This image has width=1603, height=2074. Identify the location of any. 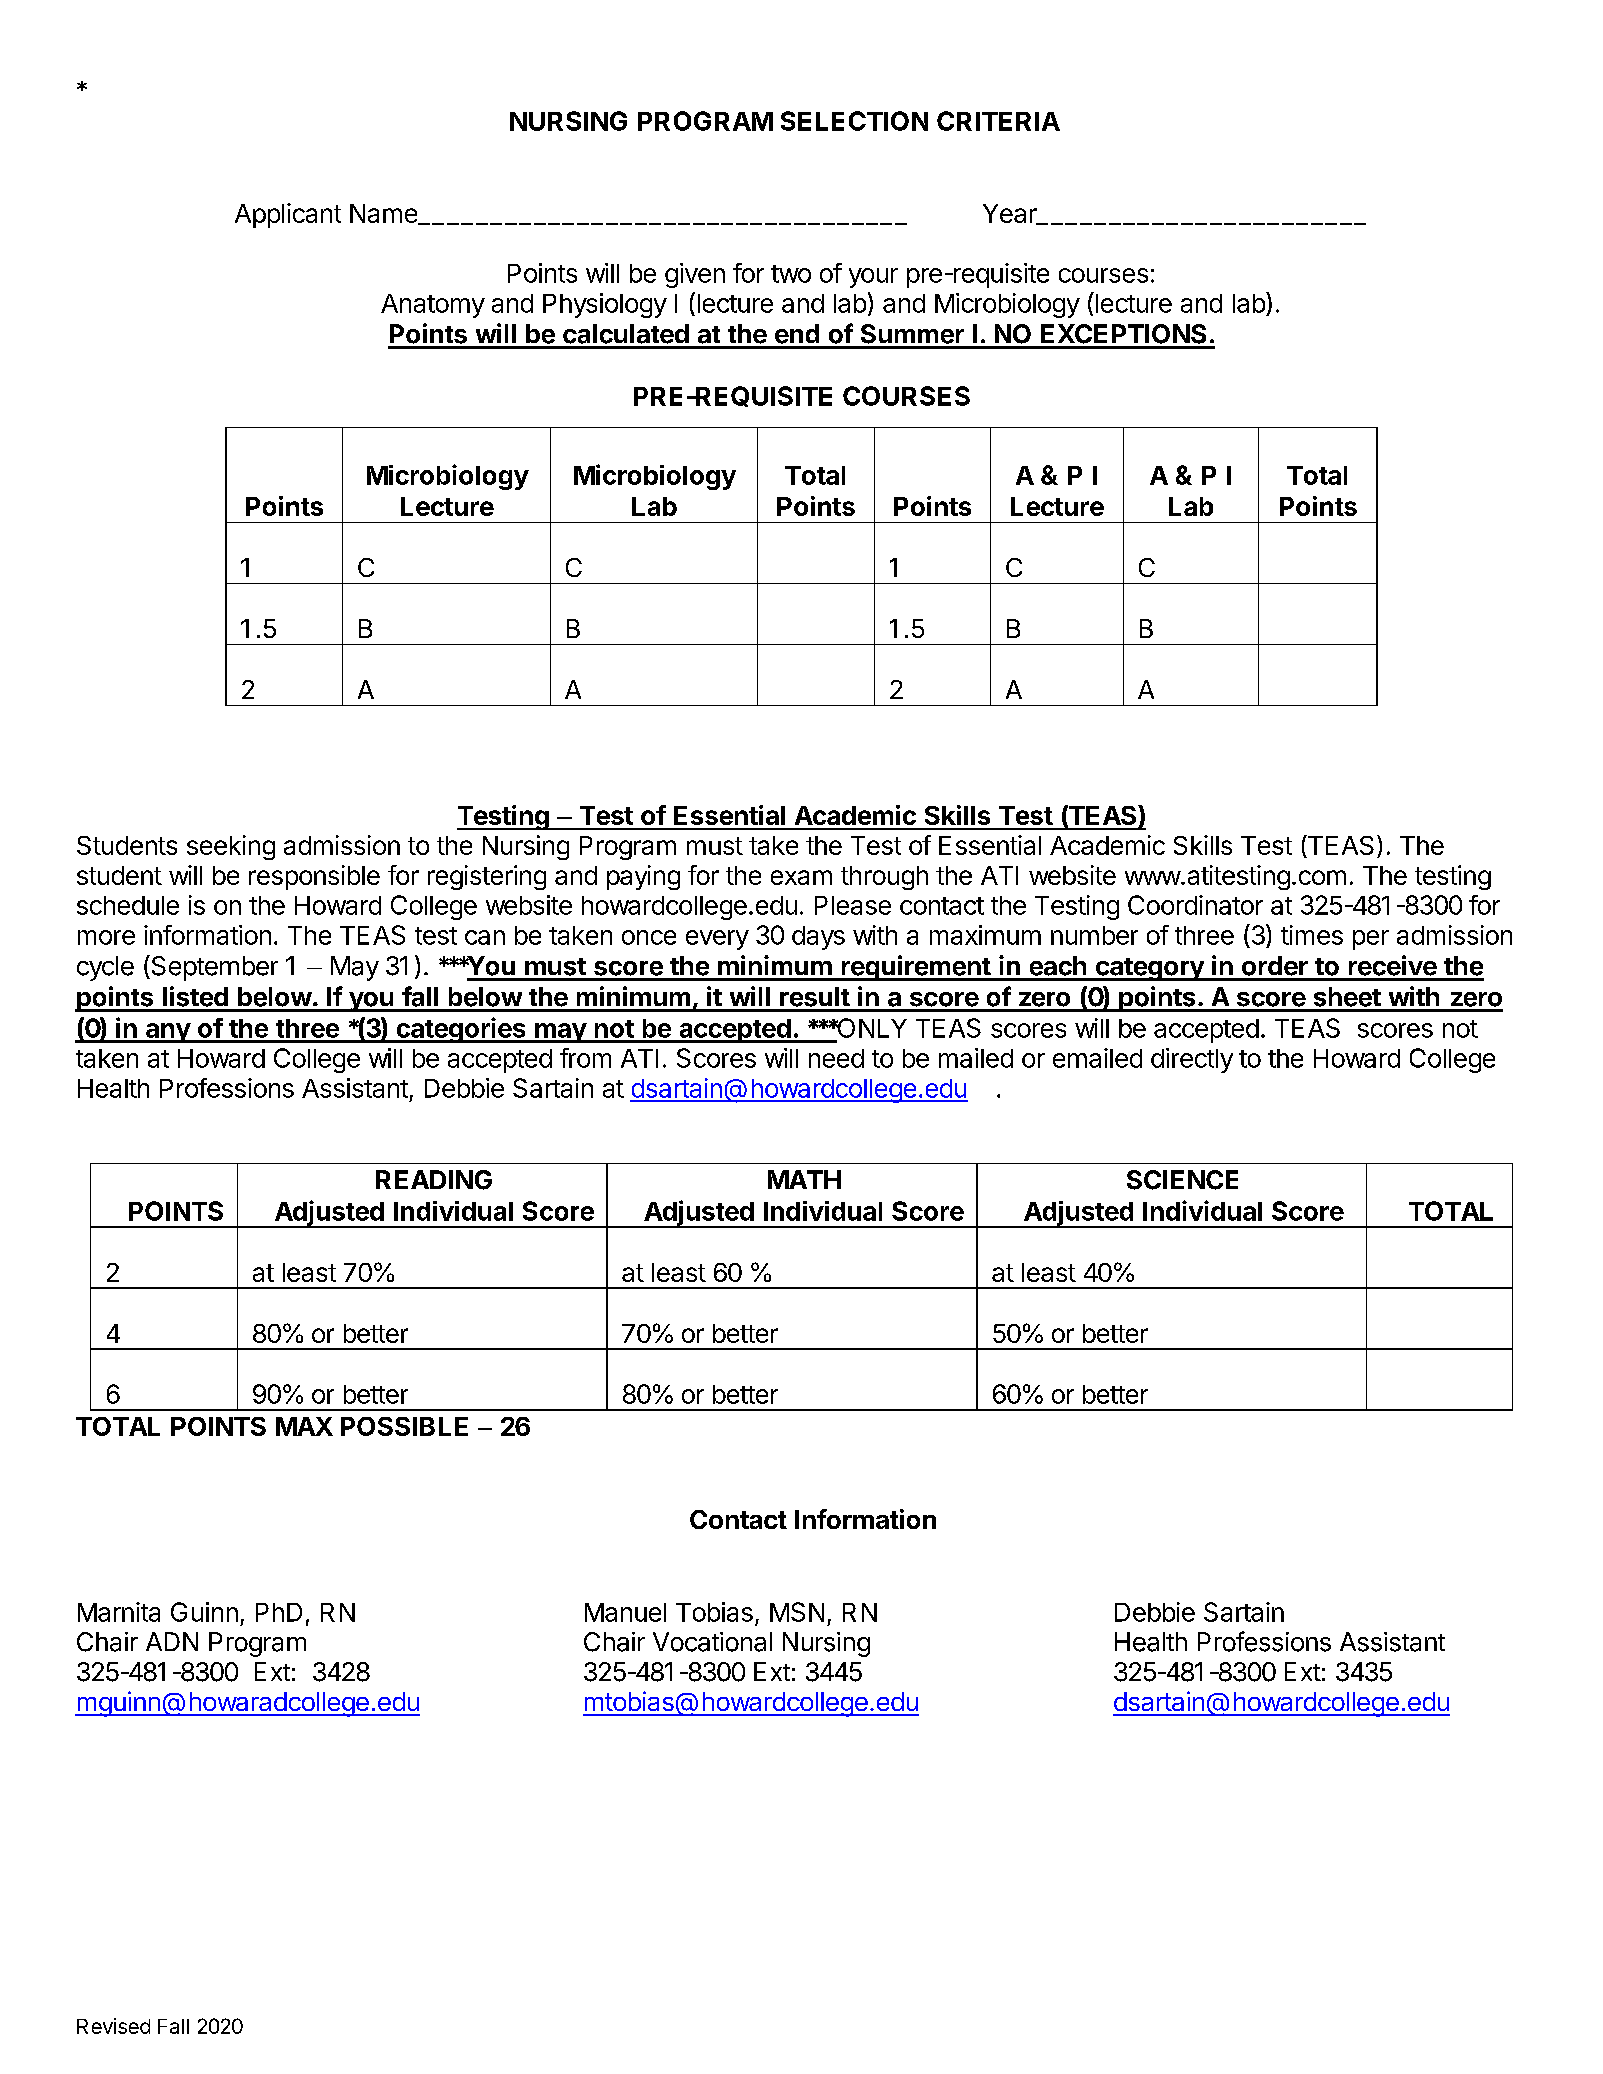
(167, 1033).
